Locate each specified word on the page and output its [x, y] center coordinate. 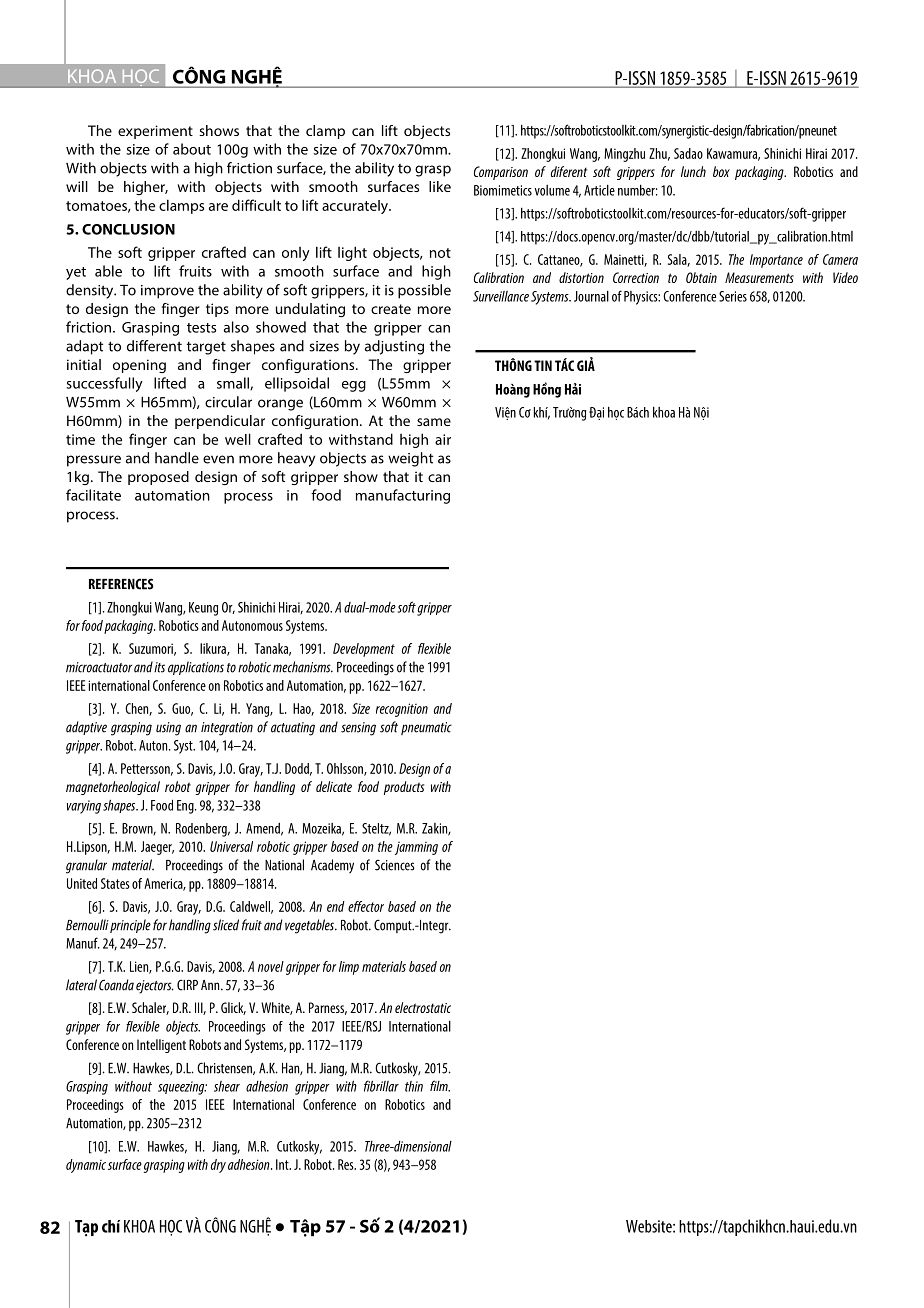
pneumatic [426, 728]
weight [410, 459]
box [721, 171]
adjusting [394, 347]
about [192, 149]
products [404, 788]
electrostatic [423, 1007]
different [154, 346]
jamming [416, 848]
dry [218, 1166]
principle [130, 926]
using [168, 729]
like [440, 186]
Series [733, 296]
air [443, 439]
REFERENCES [121, 584]
